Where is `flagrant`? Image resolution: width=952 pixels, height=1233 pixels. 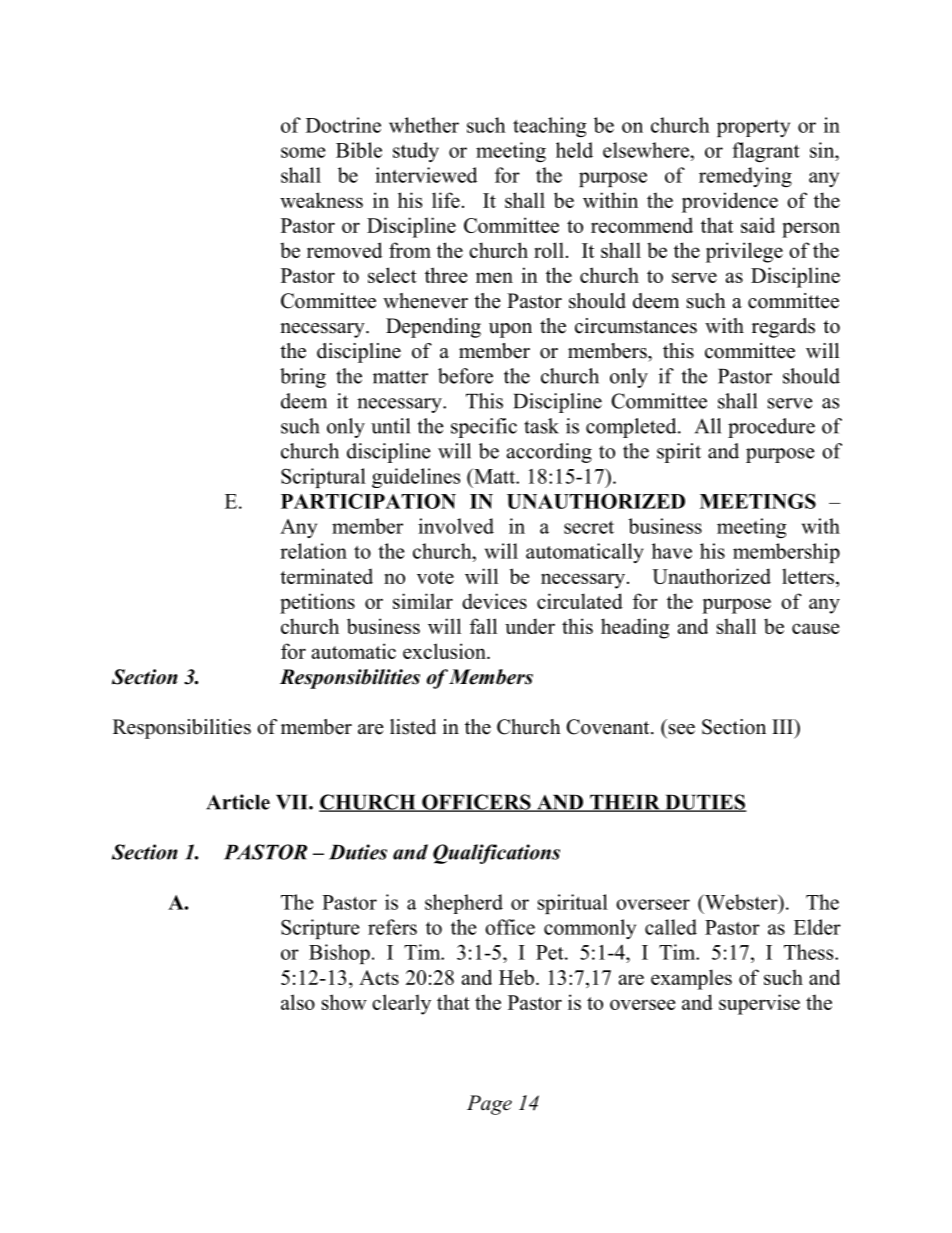
flagrant is located at coordinates (765, 152).
